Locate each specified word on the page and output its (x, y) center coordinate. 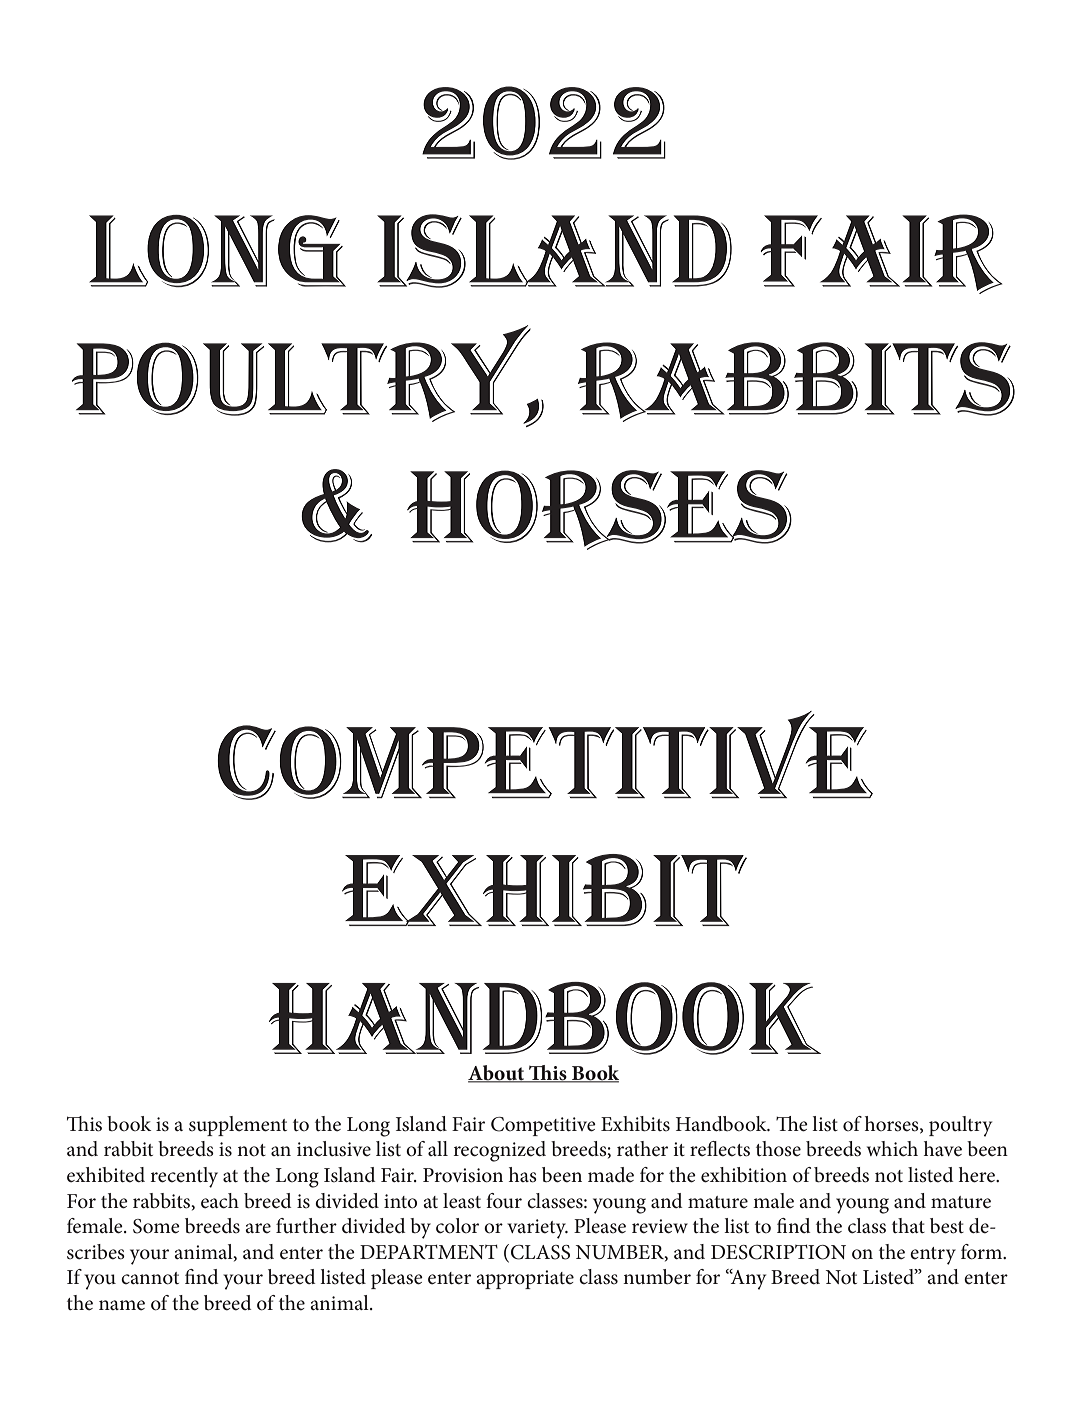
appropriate (525, 1279)
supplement (238, 1126)
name (122, 1305)
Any (747, 1279)
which (892, 1149)
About (497, 1073)
